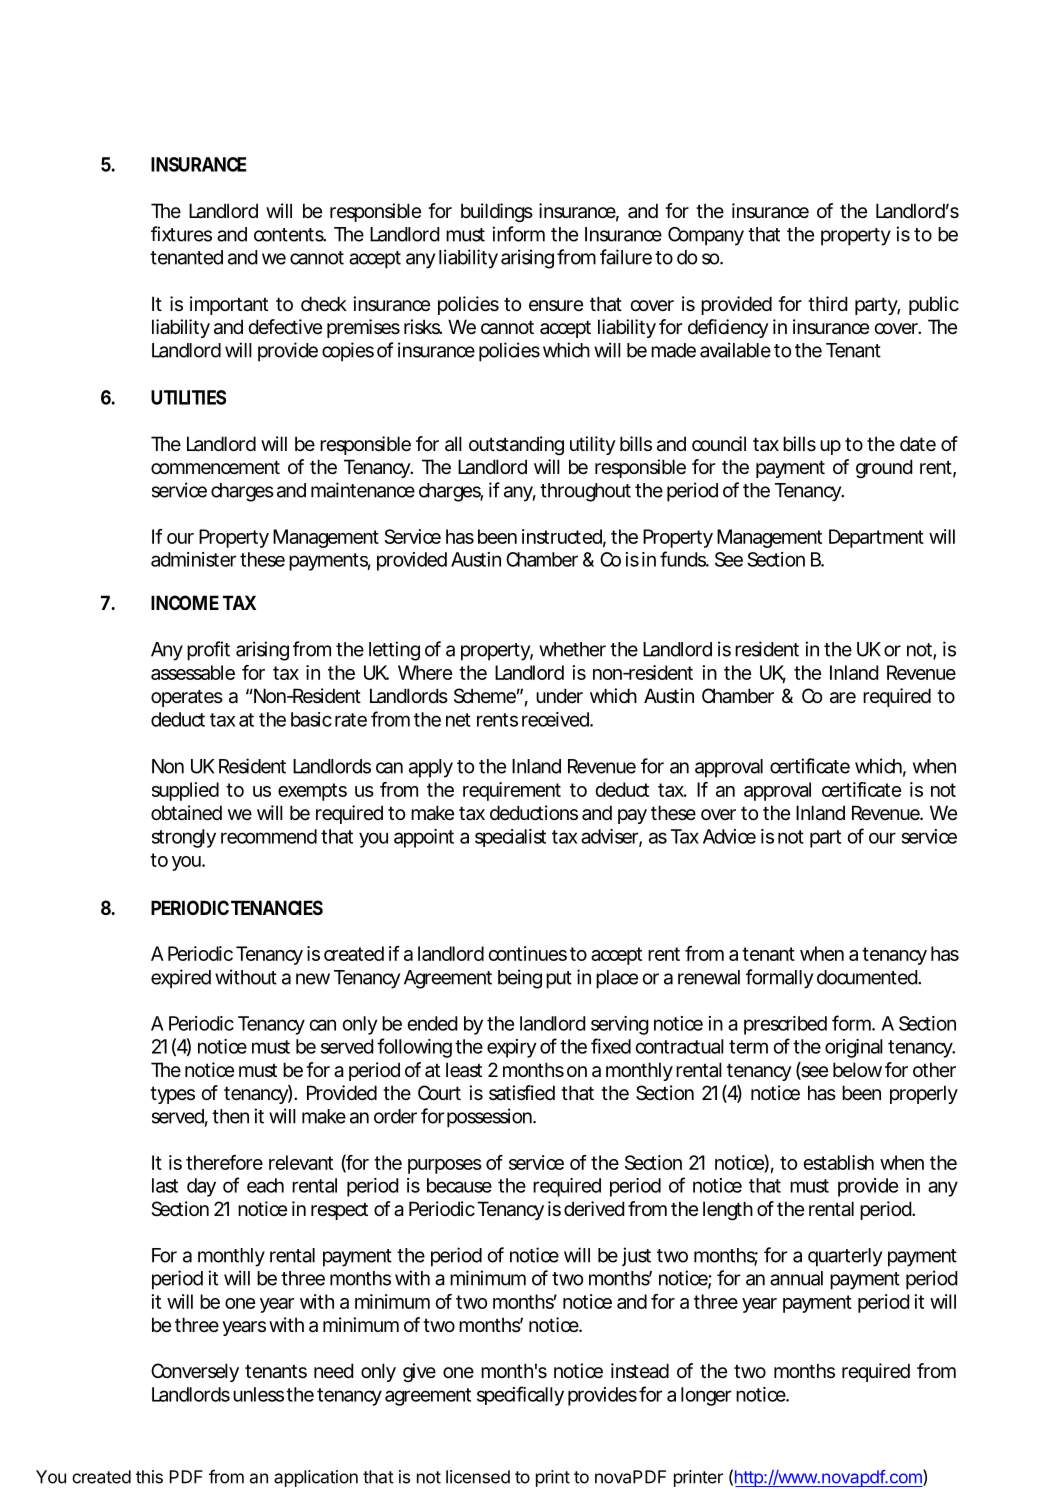 The height and width of the page is (1492, 1054). What do you see at coordinates (522, 1093) in the page?
I see `satisfied` at bounding box center [522, 1093].
